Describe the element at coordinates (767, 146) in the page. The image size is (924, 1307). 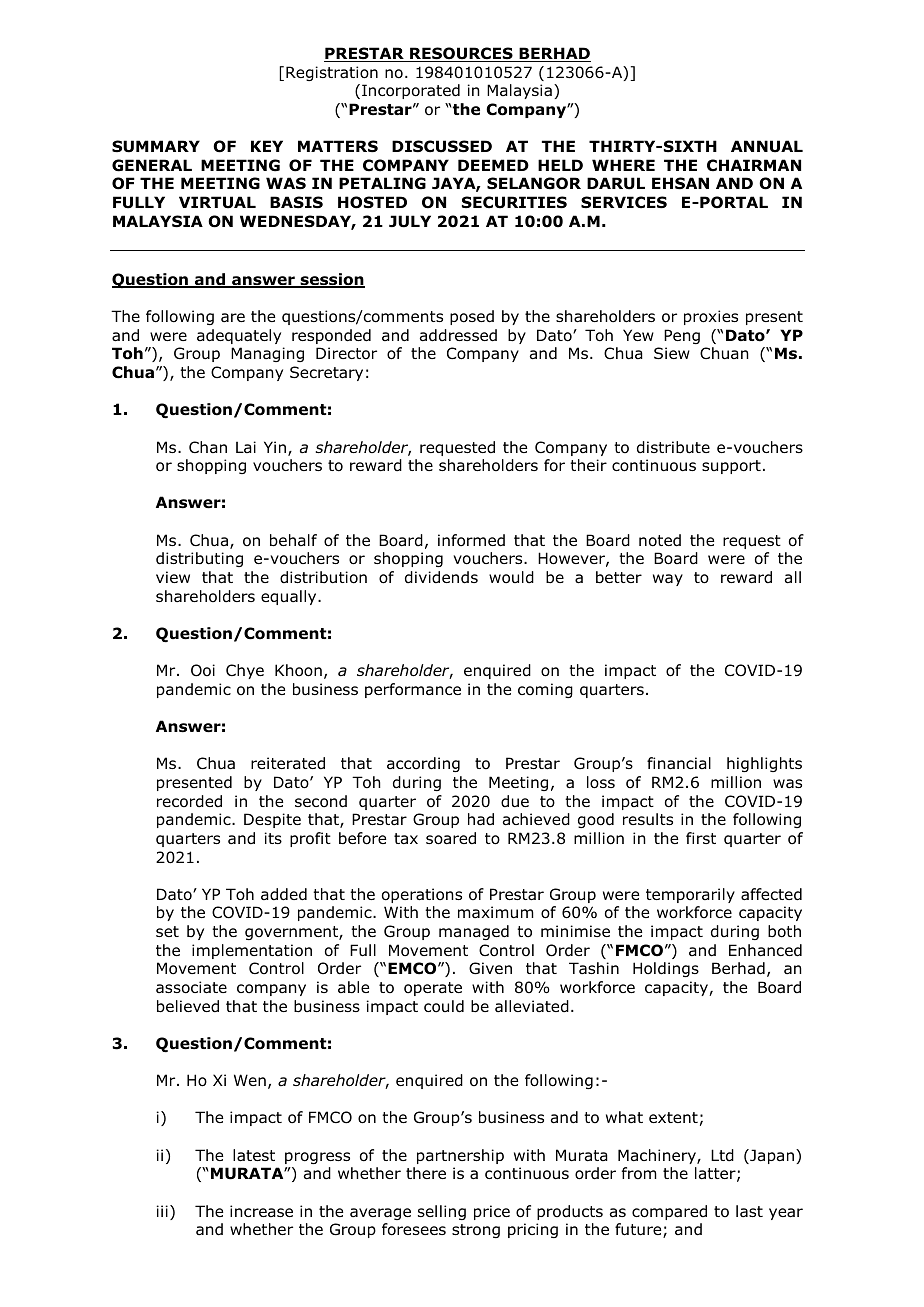
I see `ANNUAL` at that location.
